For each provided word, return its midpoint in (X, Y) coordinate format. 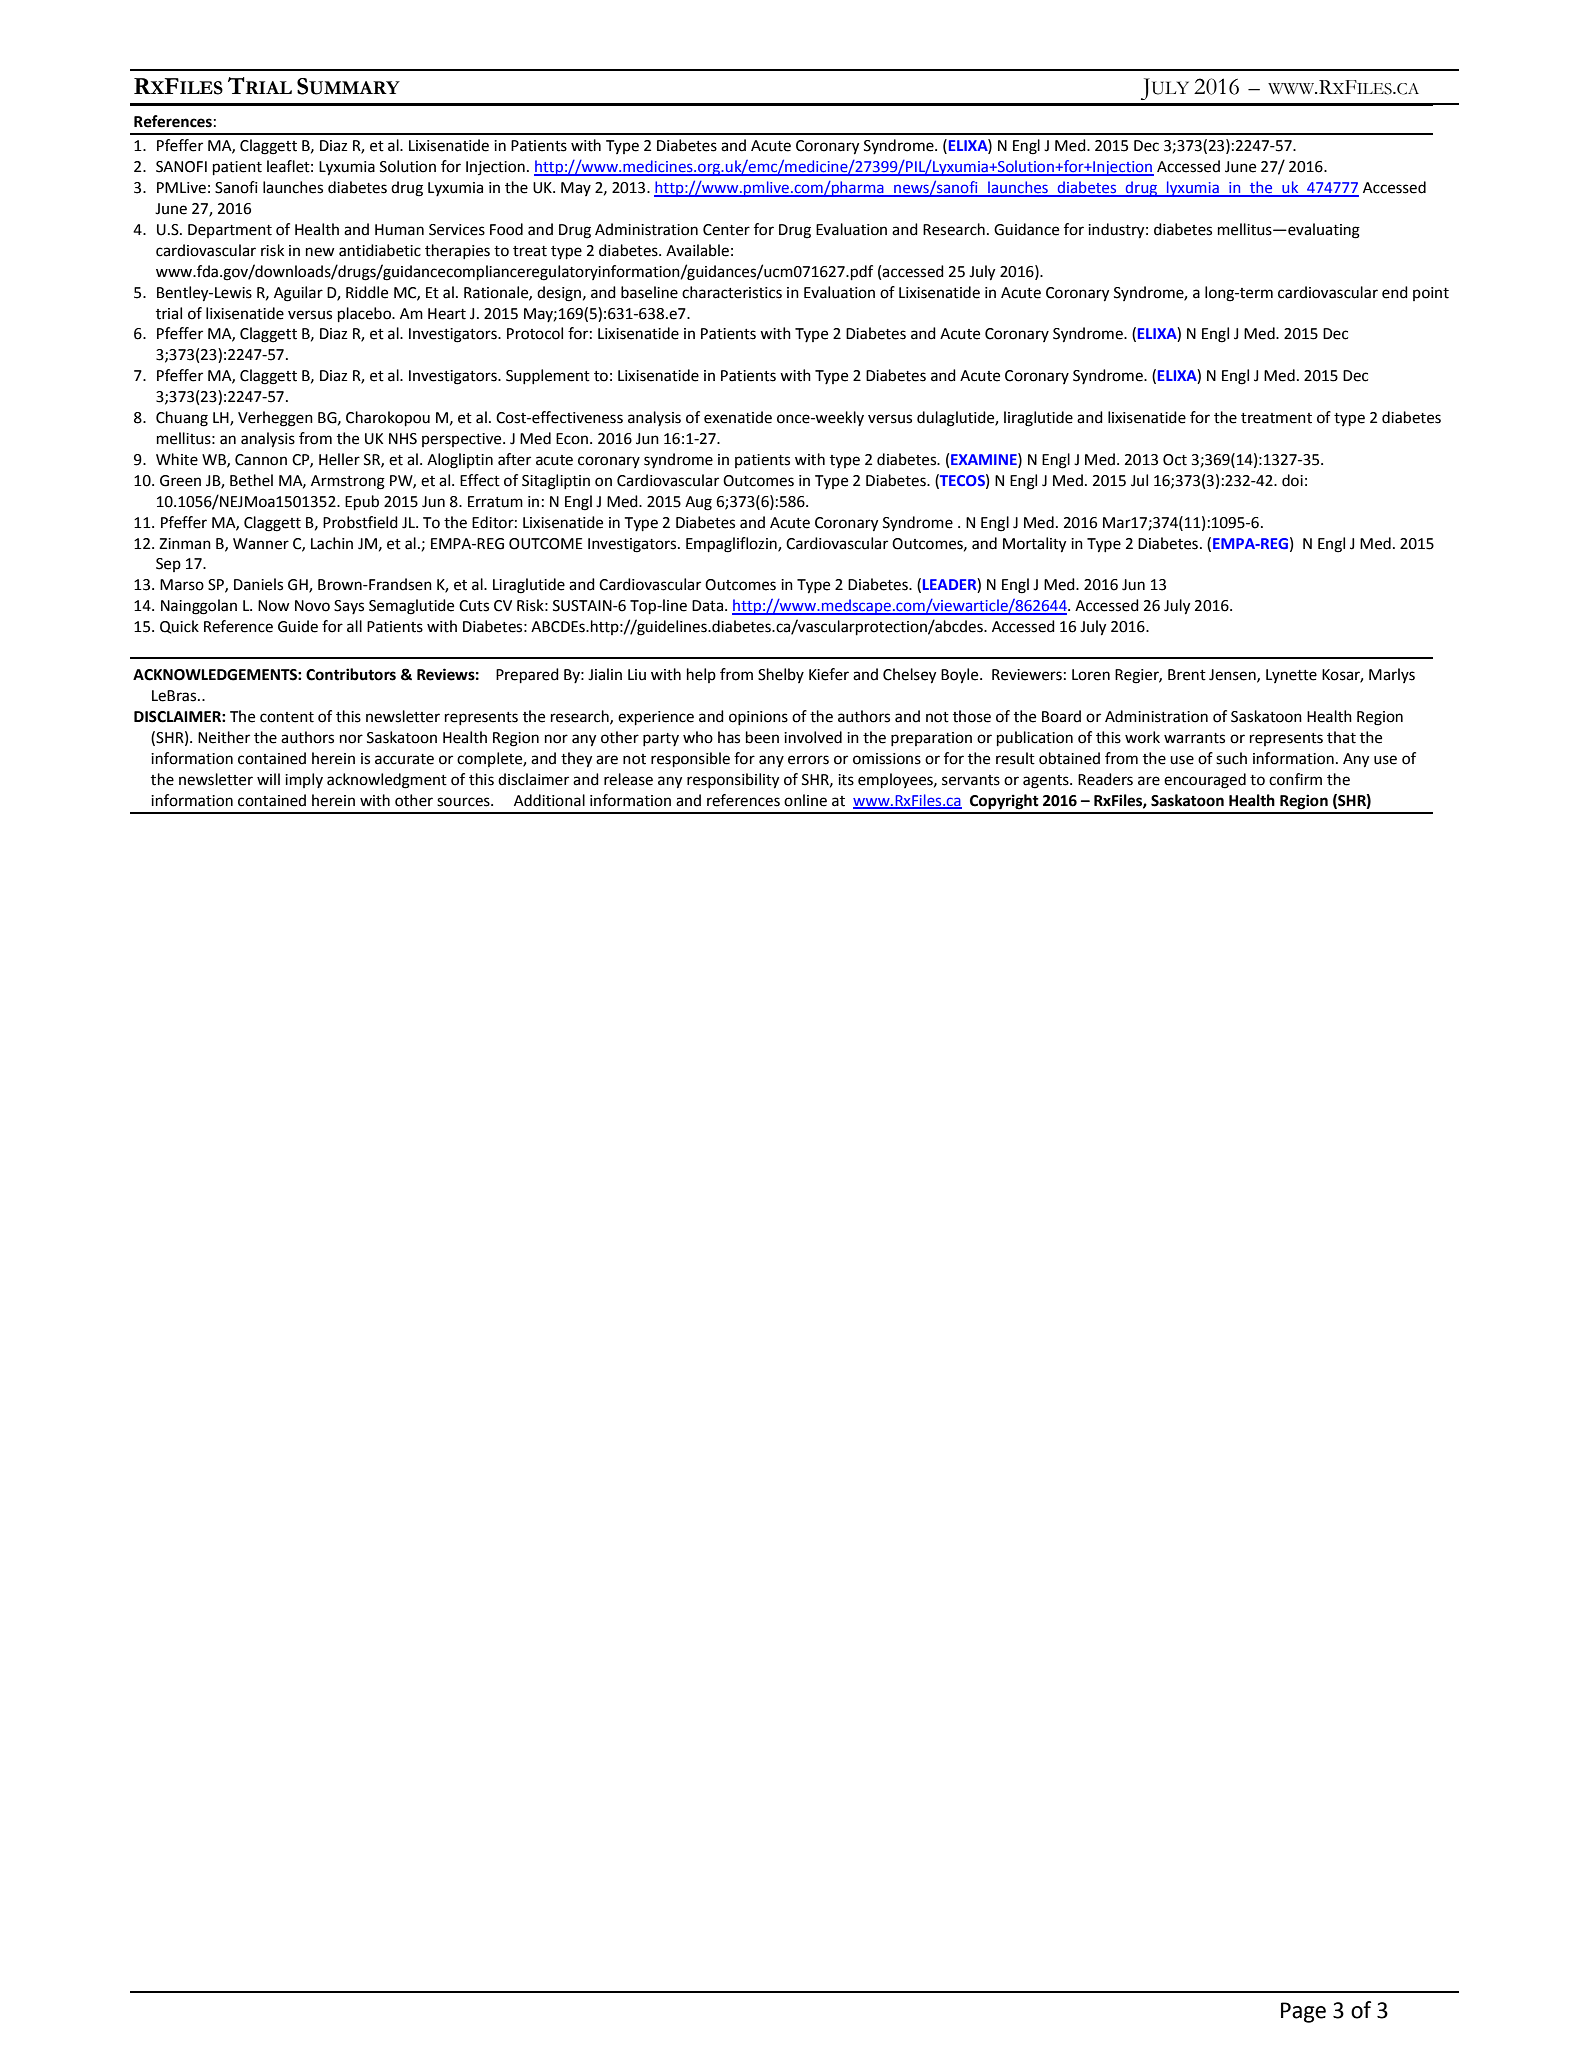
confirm (1295, 779)
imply (304, 780)
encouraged (1205, 781)
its (846, 780)
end (1395, 292)
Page (1303, 2012)
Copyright (1004, 802)
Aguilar (298, 294)
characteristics (732, 292)
